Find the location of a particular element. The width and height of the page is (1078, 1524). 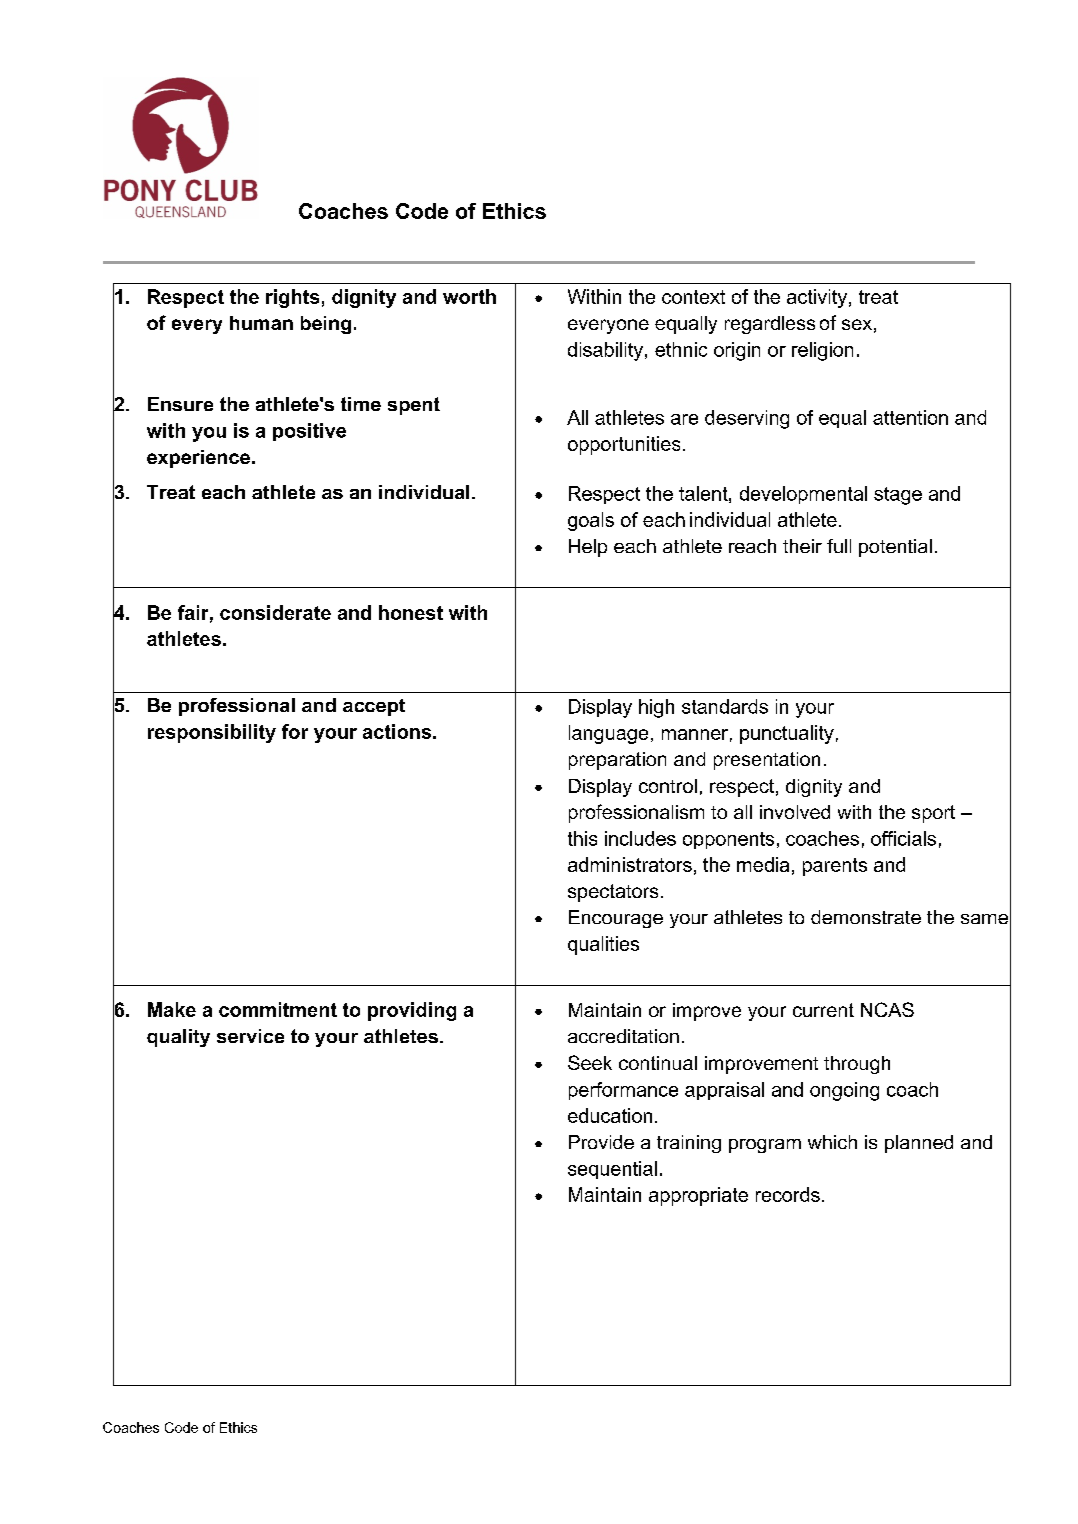

Help is located at coordinates (588, 548).
